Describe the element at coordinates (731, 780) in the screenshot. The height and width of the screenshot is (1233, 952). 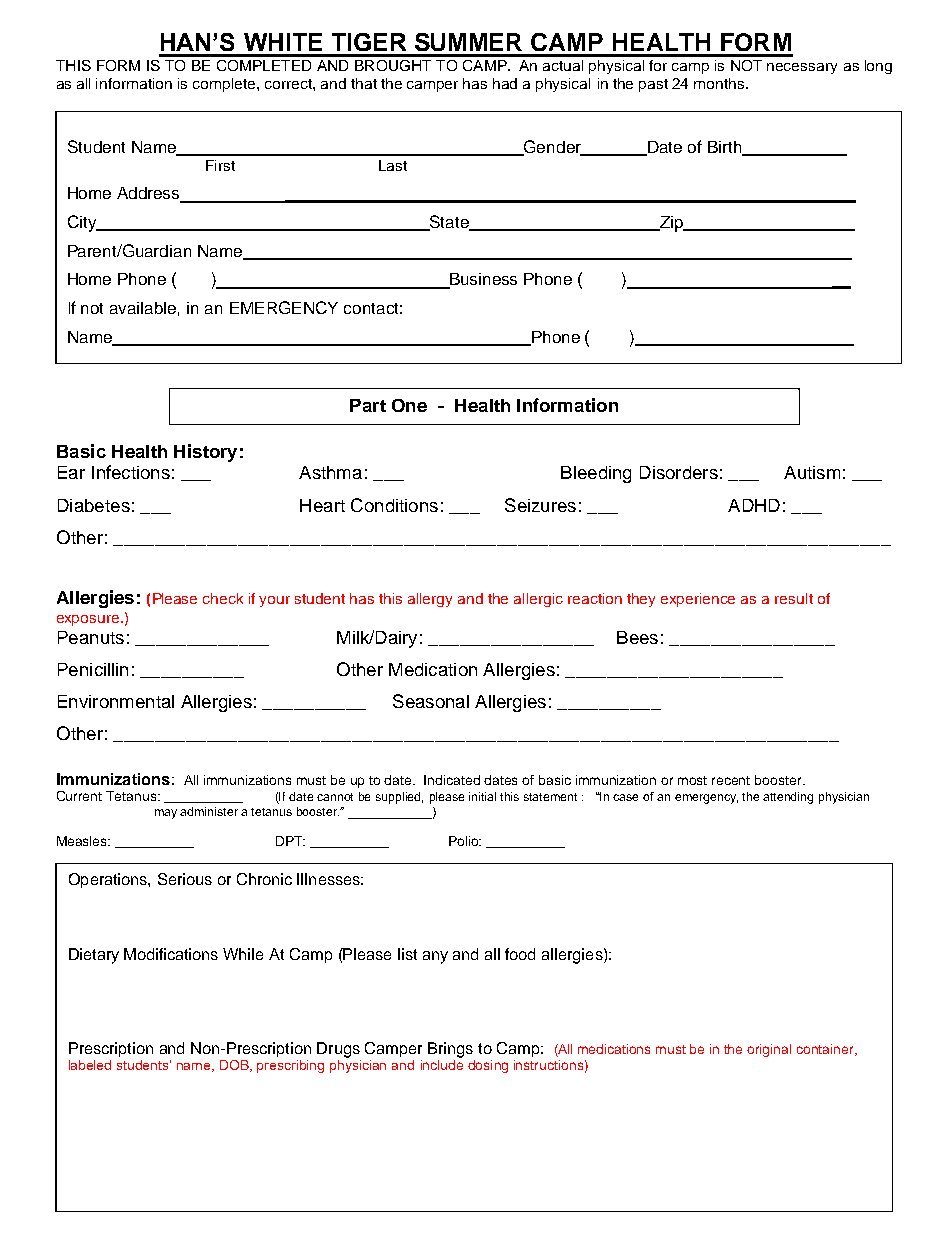
I see `recent` at that location.
